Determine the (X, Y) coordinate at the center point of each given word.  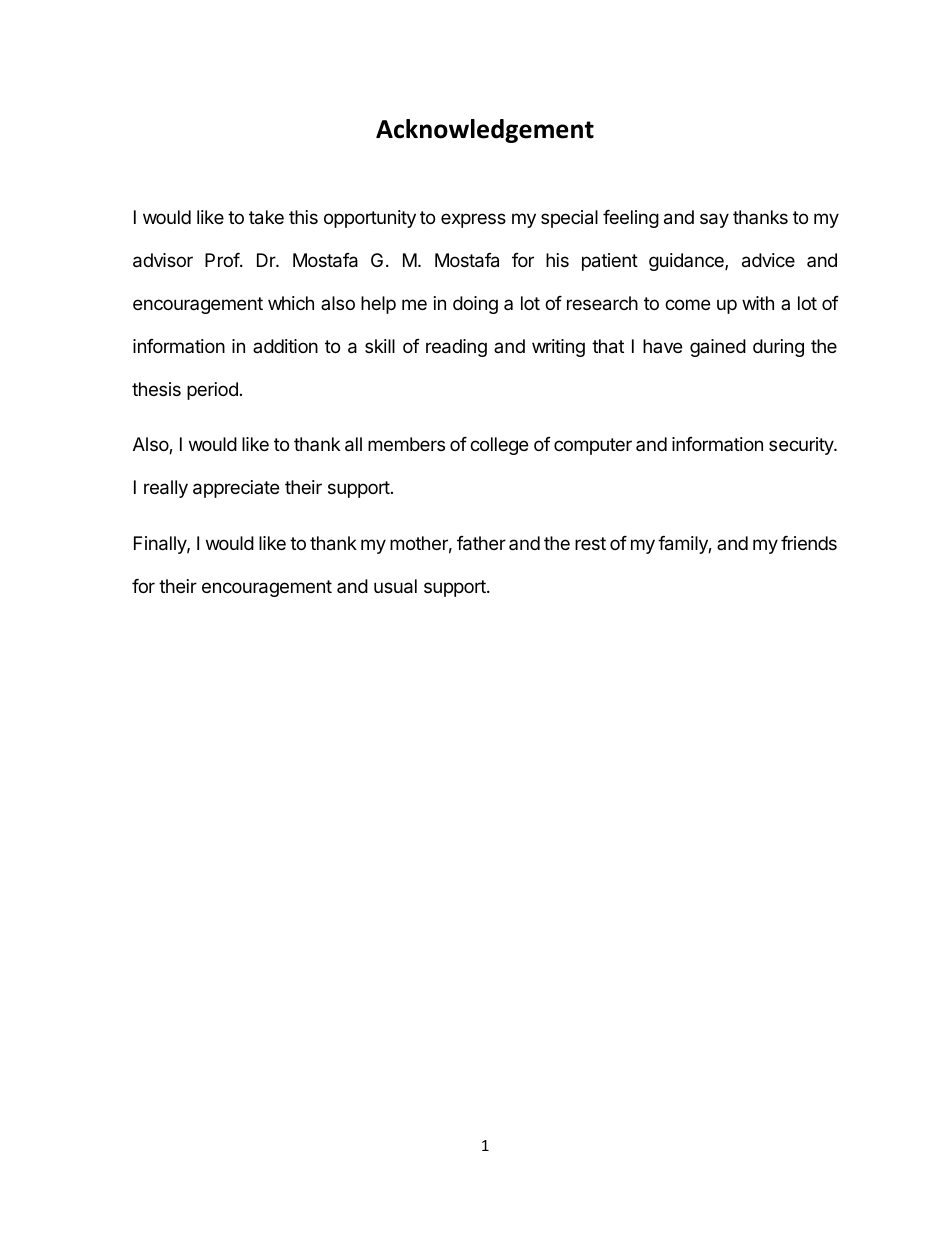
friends (809, 543)
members (406, 444)
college (499, 446)
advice (768, 260)
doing (475, 305)
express (473, 220)
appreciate (236, 489)
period (212, 391)
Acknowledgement (485, 131)
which (291, 303)
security (802, 446)
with (758, 303)
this (303, 217)
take (266, 217)
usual (395, 586)
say (714, 220)
